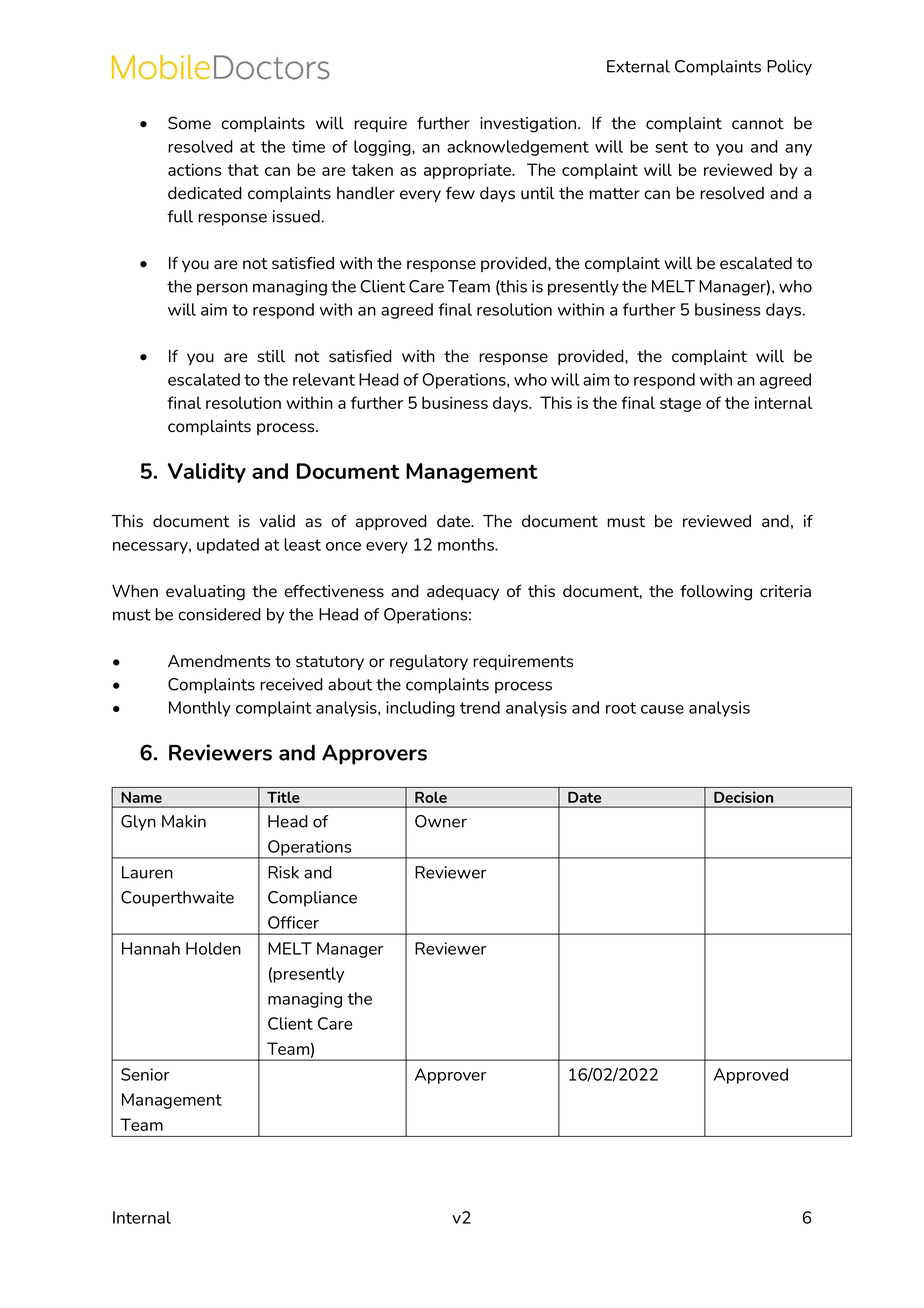 This image has height=1308, width=924. What do you see at coordinates (716, 593) in the image?
I see `following` at bounding box center [716, 593].
